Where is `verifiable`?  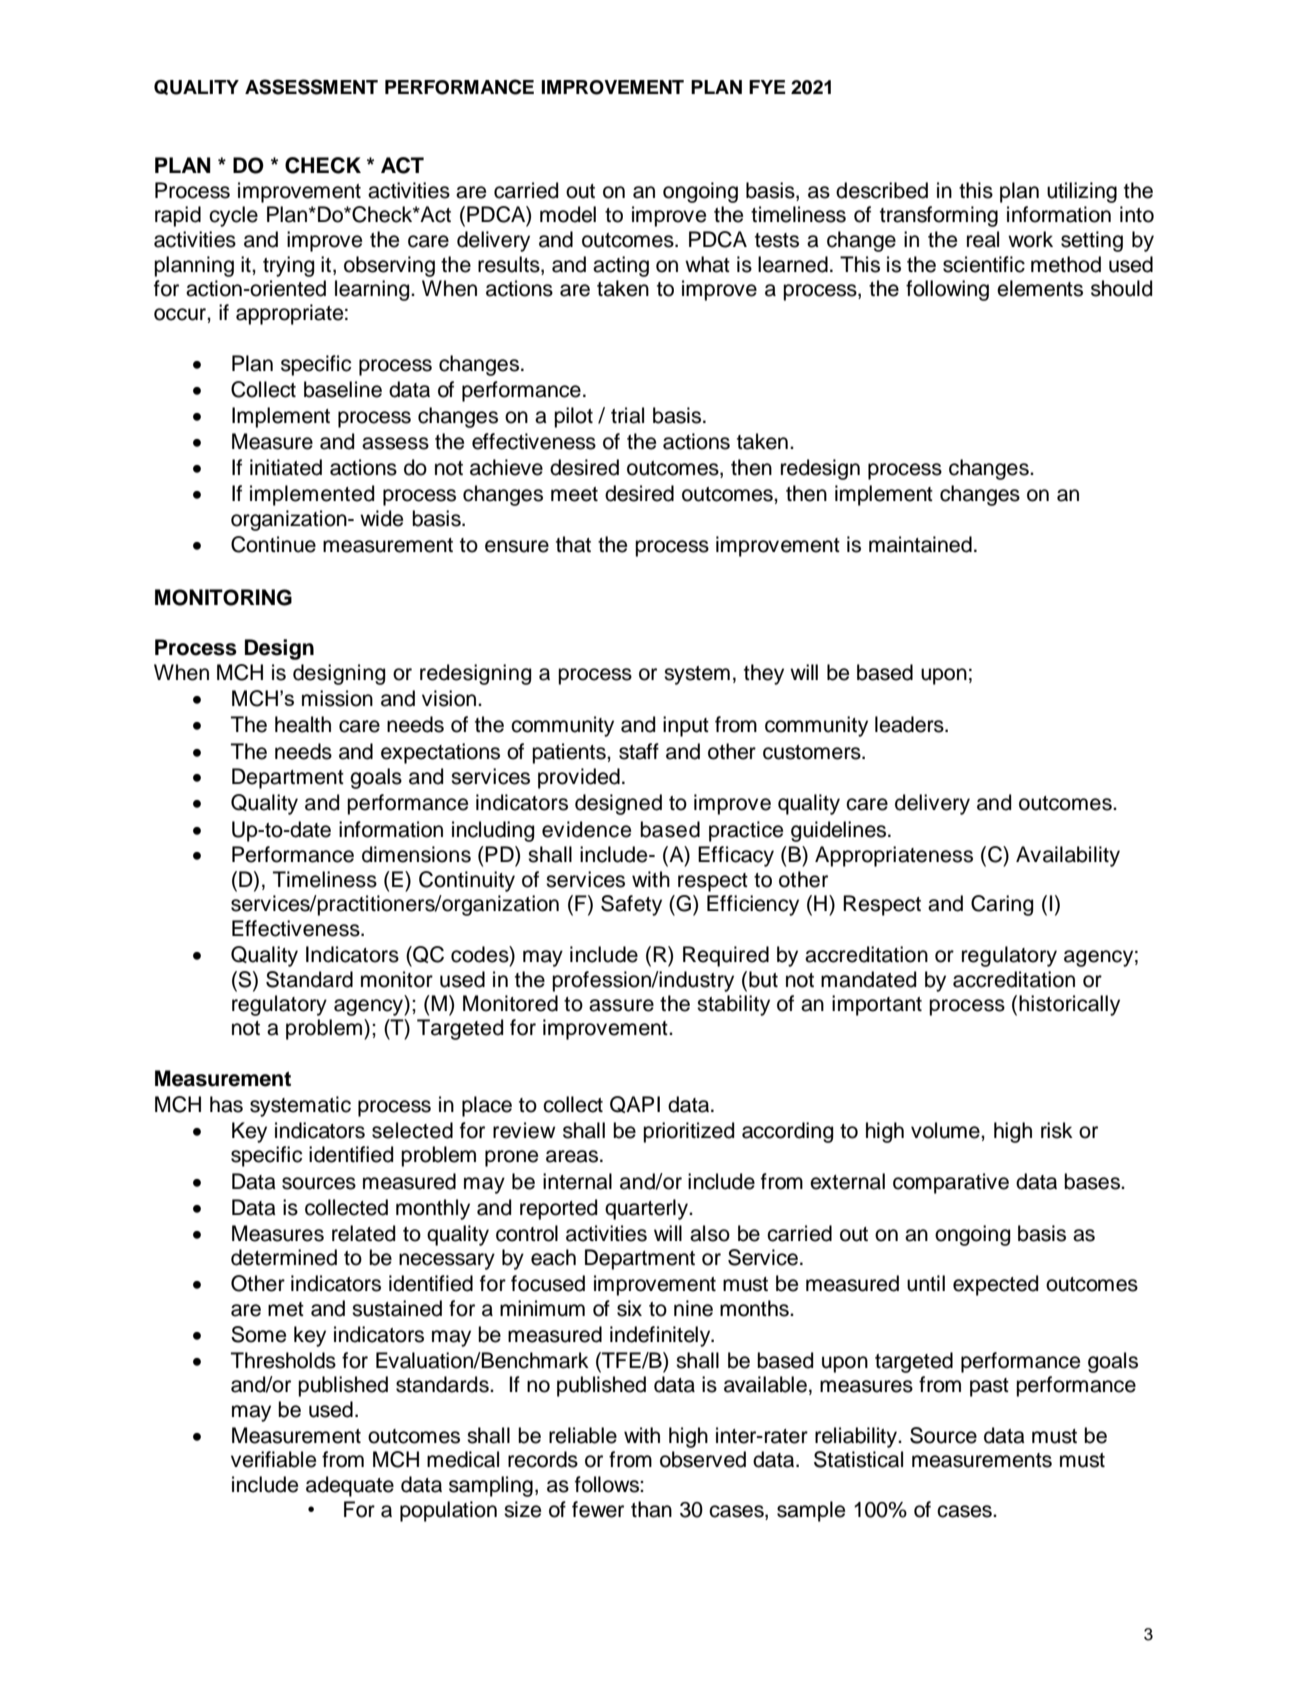 verifiable is located at coordinates (273, 1459).
